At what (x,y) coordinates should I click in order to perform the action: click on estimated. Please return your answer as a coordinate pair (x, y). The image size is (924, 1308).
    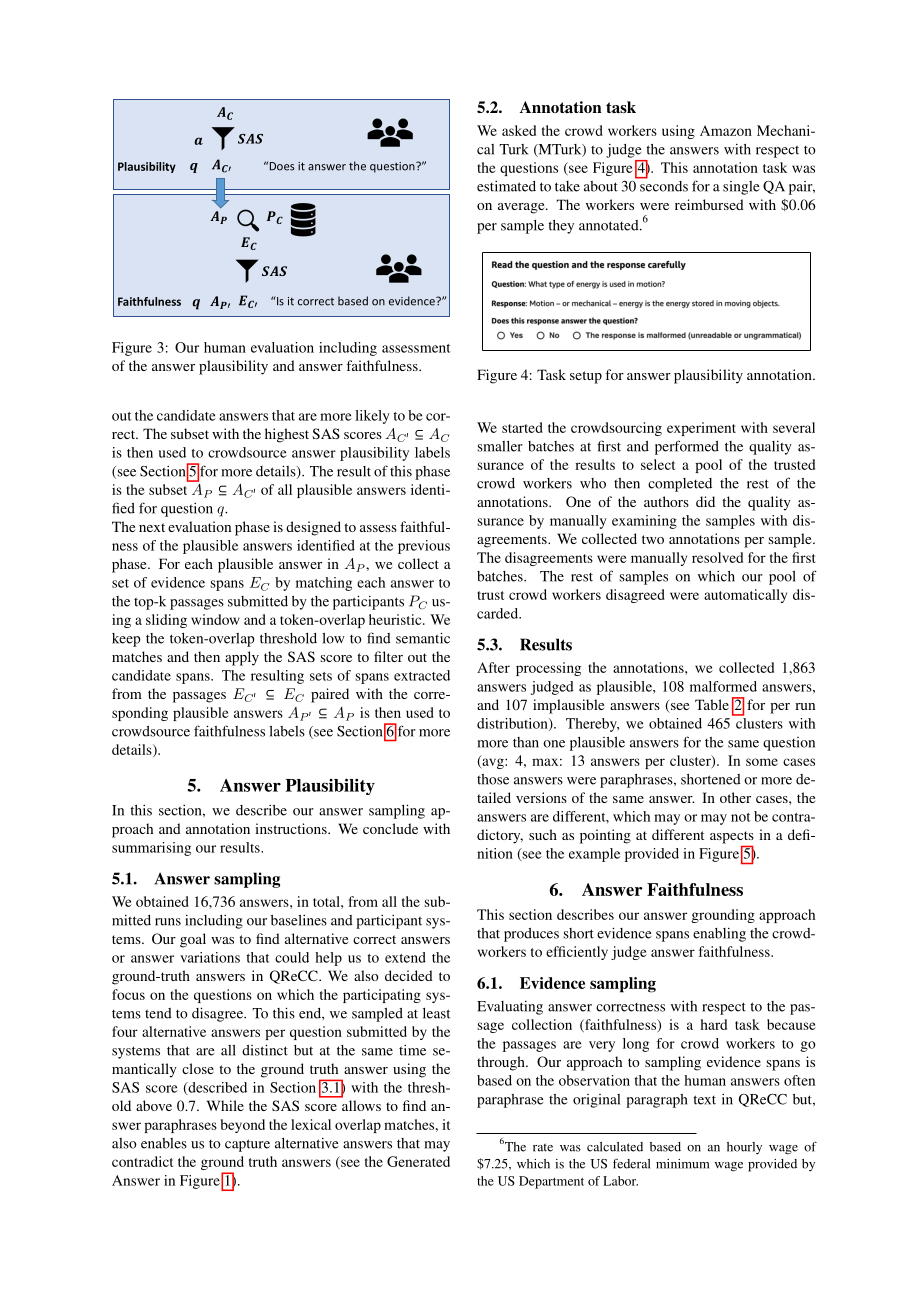
    Looking at the image, I should click on (506, 186).
